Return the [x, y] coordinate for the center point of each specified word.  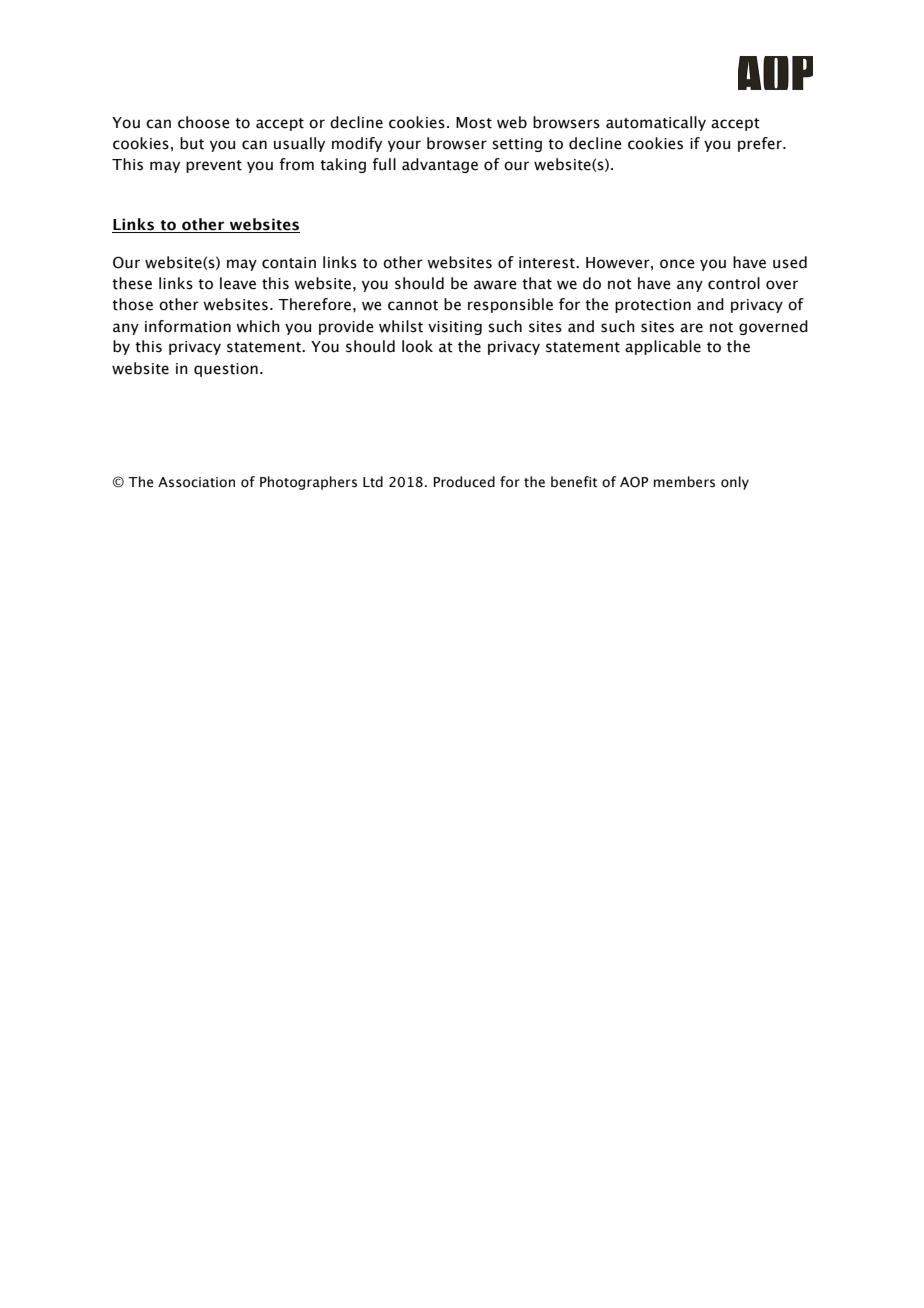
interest [548, 263]
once [677, 264]
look [417, 346]
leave [238, 283]
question [226, 370]
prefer [761, 144]
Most [474, 123]
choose [204, 122]
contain [289, 263]
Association [196, 482]
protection [653, 306]
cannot [413, 305]
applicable [663, 347]
